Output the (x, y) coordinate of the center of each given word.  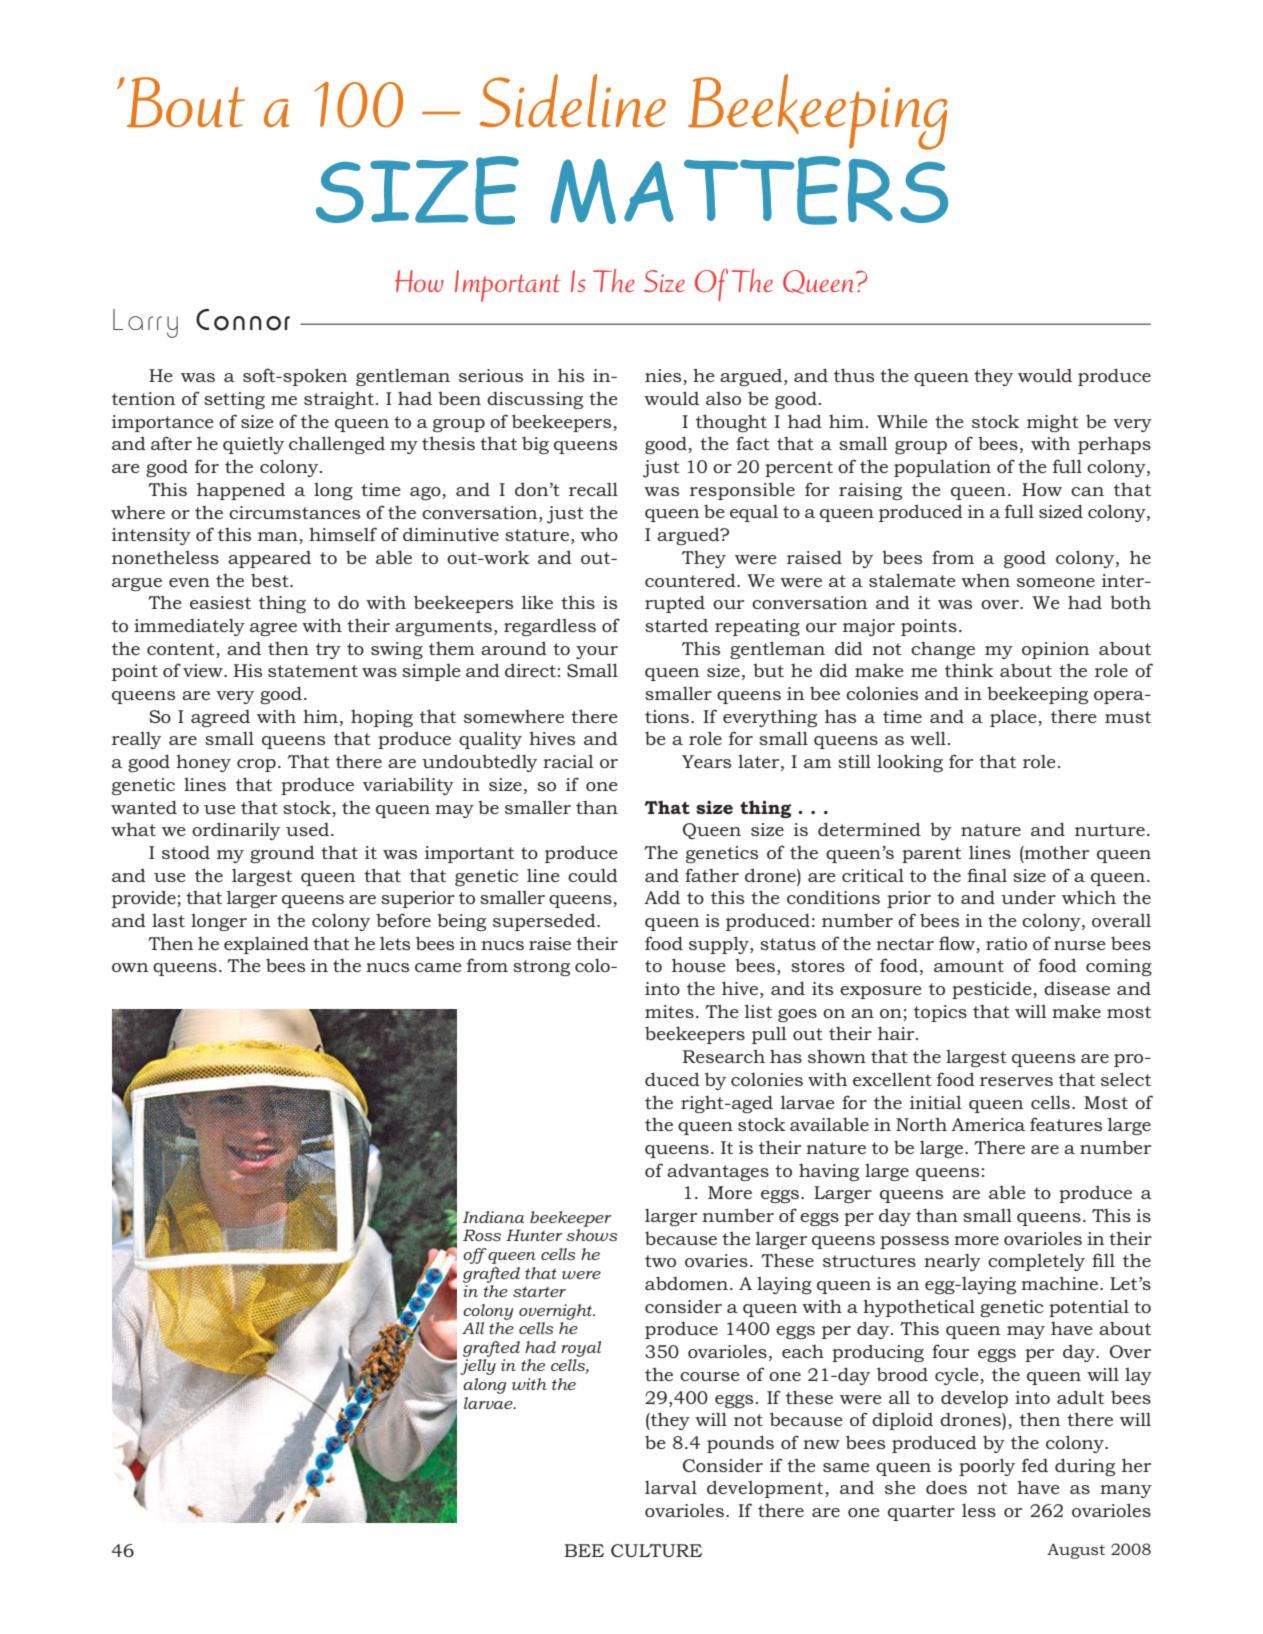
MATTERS (749, 190)
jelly (478, 1367)
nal (992, 875)
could (593, 875)
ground (282, 854)
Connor (243, 320)
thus (854, 375)
